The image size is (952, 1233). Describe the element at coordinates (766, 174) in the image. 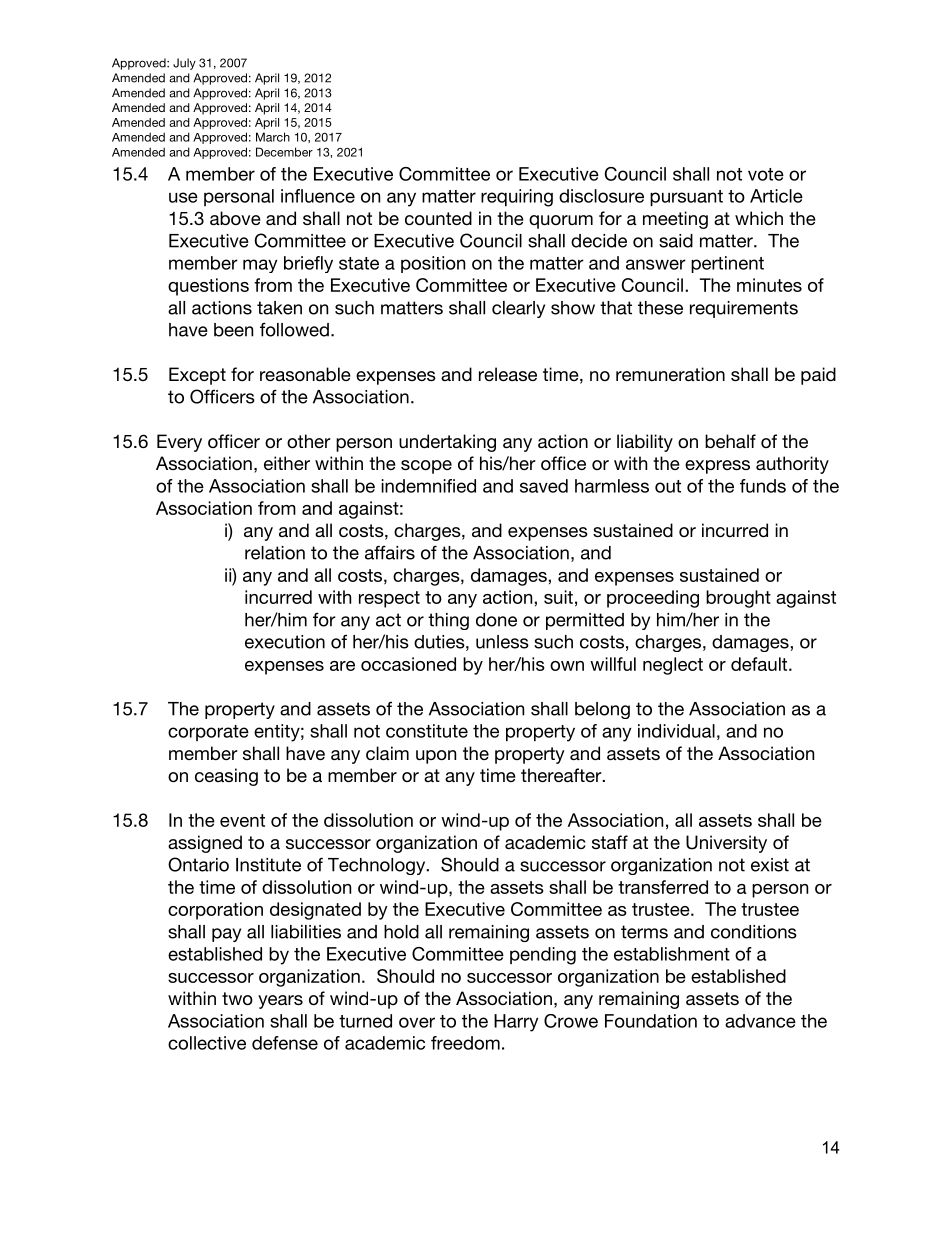

I see `vote` at that location.
